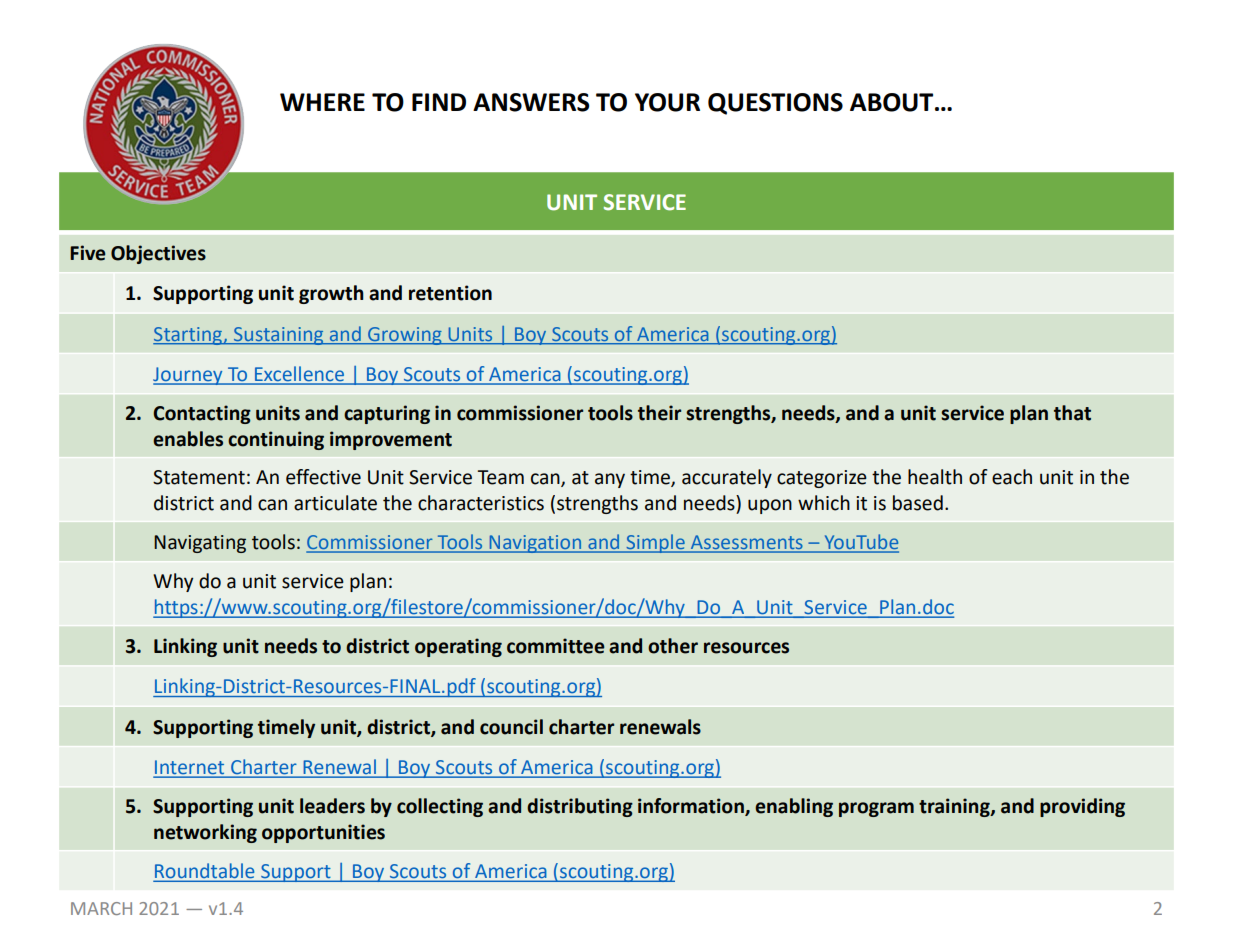  Describe the element at coordinates (775, 104) in the image. I see `QUESTIONS` at that location.
